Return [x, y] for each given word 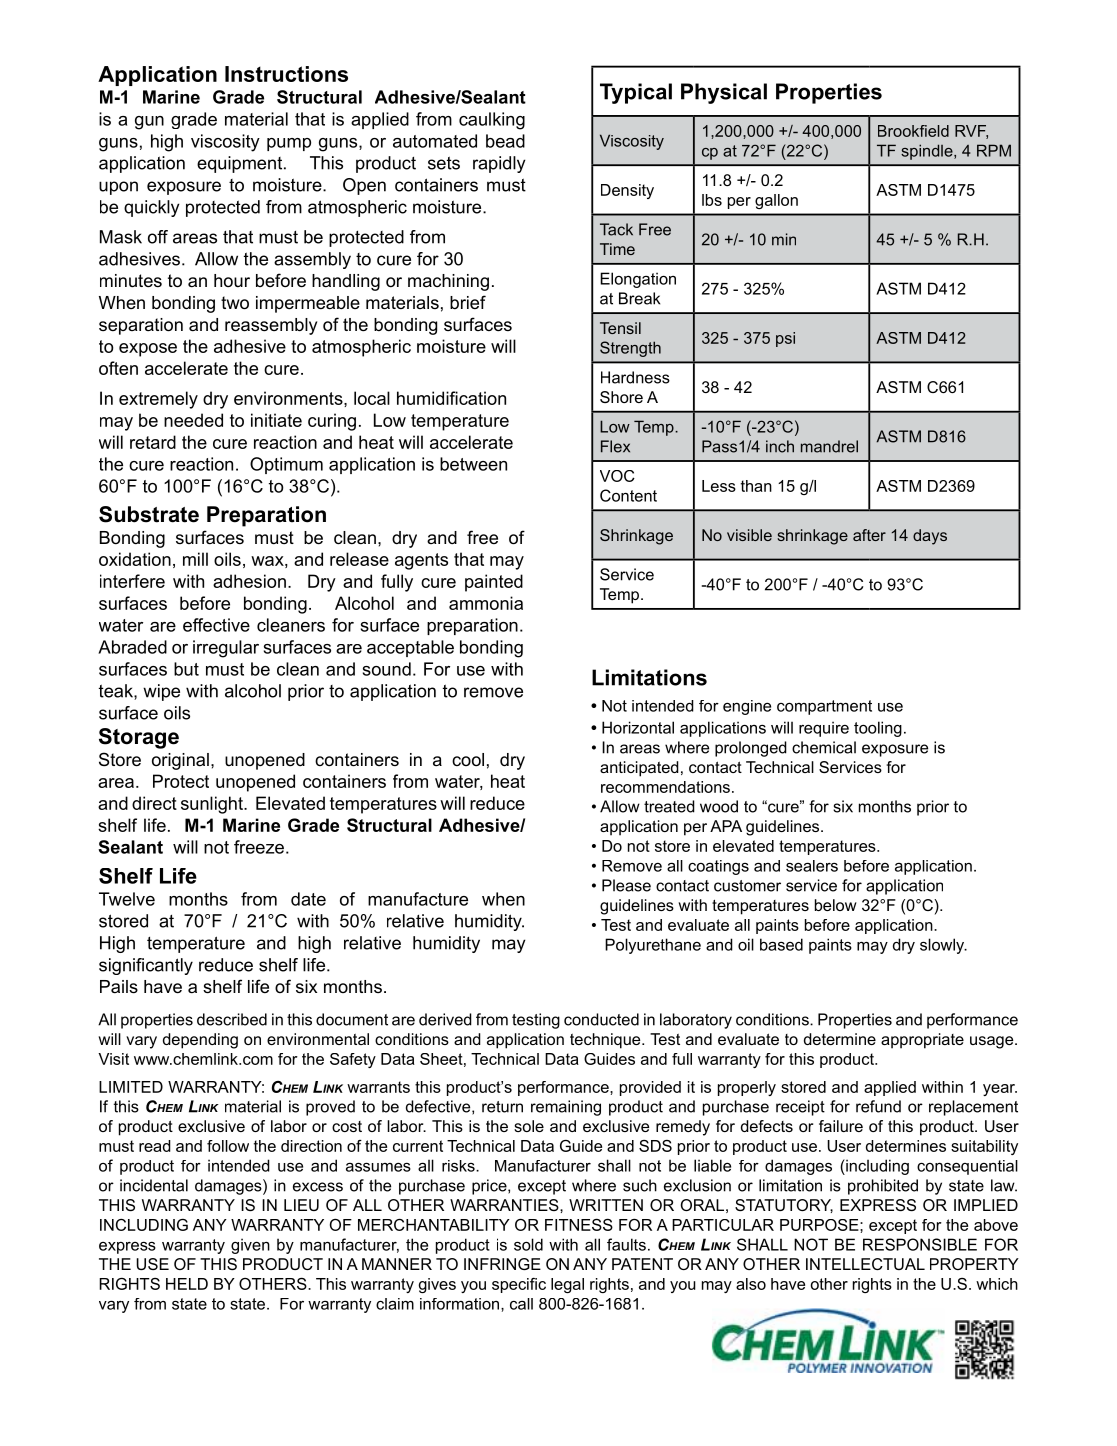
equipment [241, 164]
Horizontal [638, 727]
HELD [187, 1284]
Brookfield [913, 131]
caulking [492, 121]
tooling [878, 729]
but [186, 669]
